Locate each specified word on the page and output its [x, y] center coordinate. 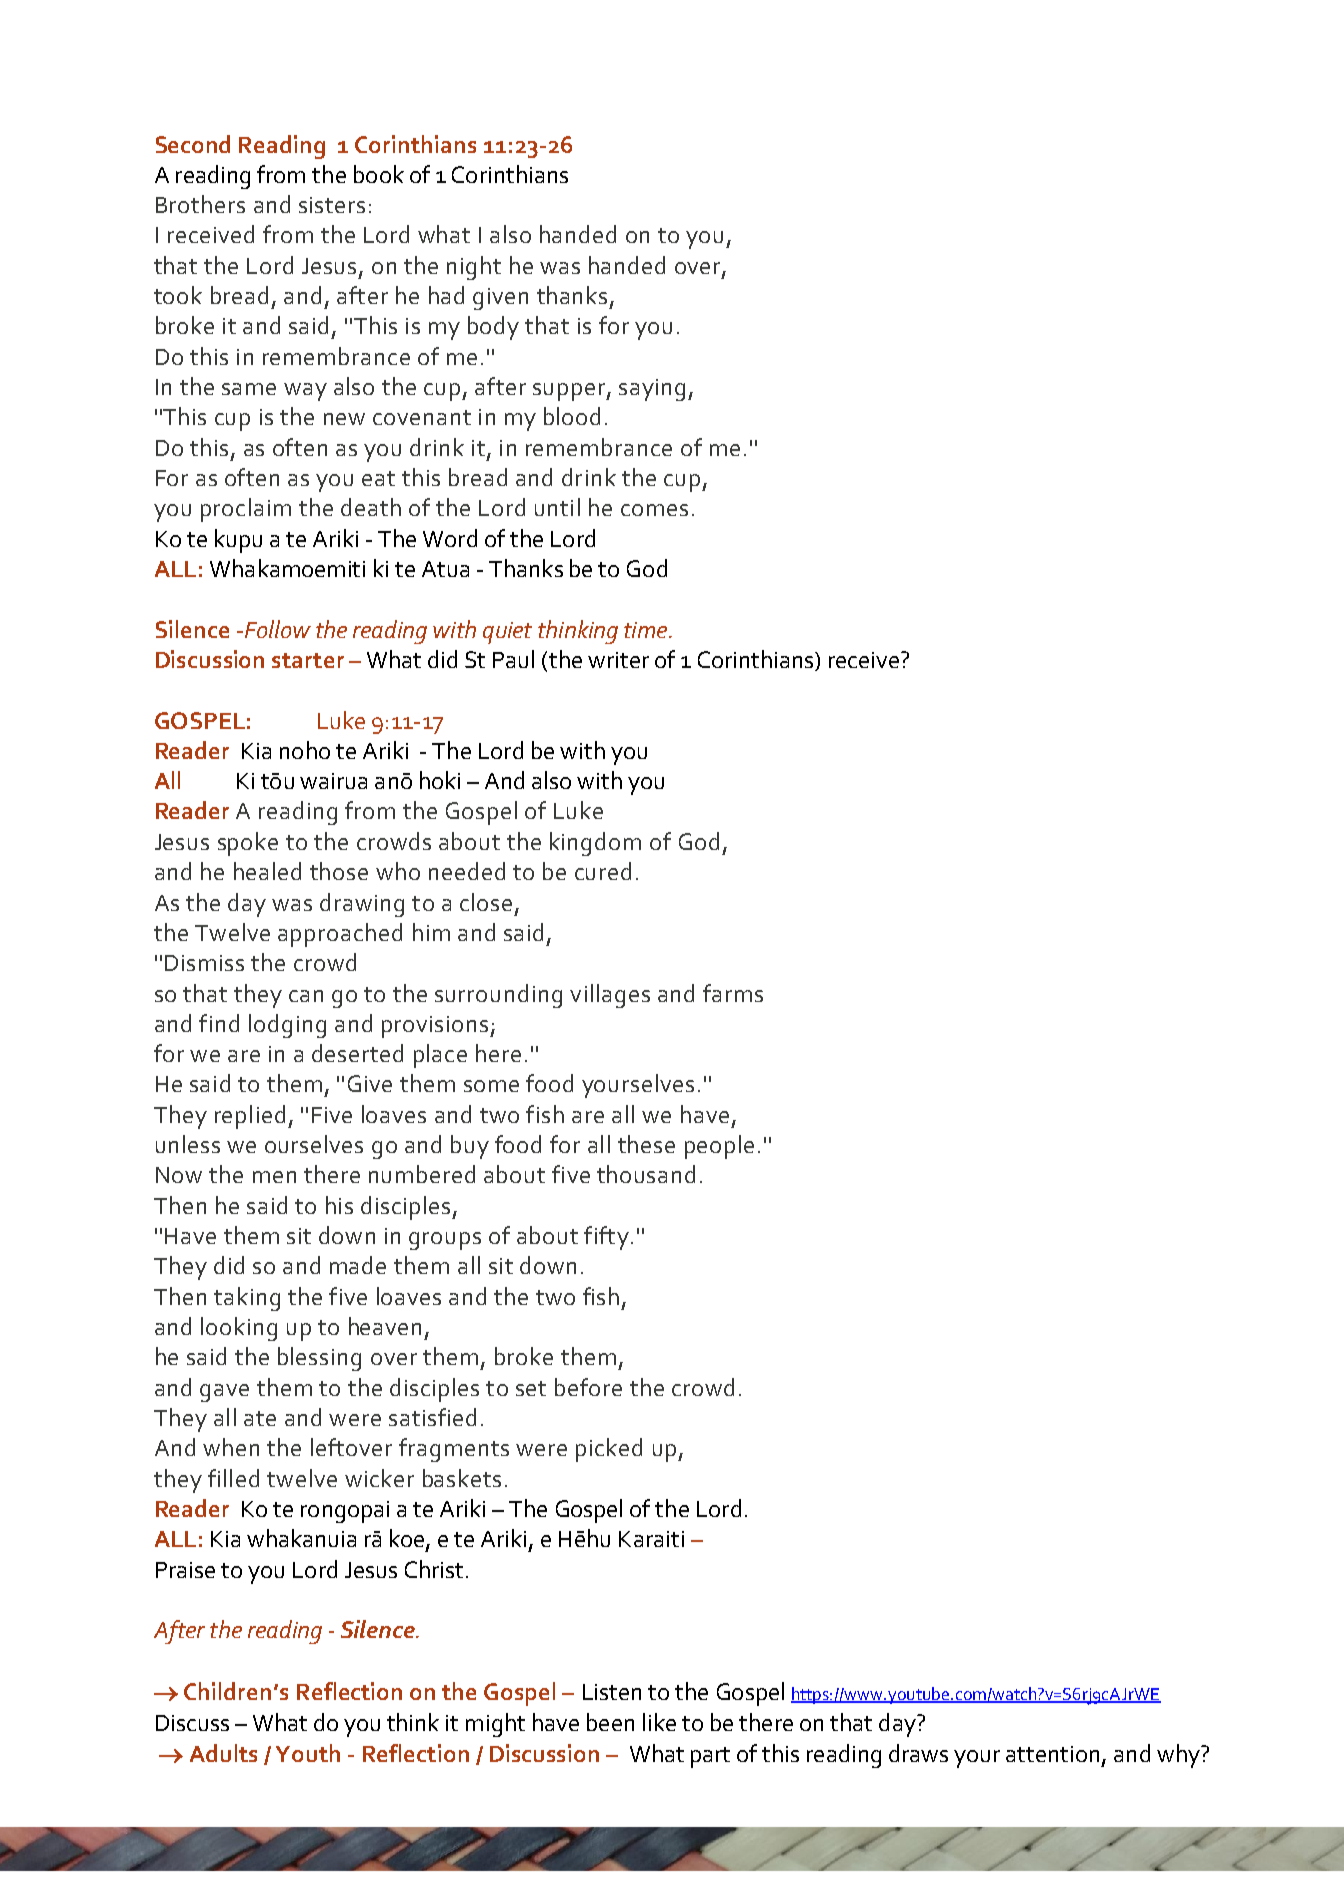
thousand [646, 1174]
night [474, 268]
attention [1052, 1754]
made [358, 1265]
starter [308, 660]
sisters [332, 205]
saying [652, 390]
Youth [308, 1753]
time [647, 630]
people [719, 1147]
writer [618, 660]
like [659, 1722]
